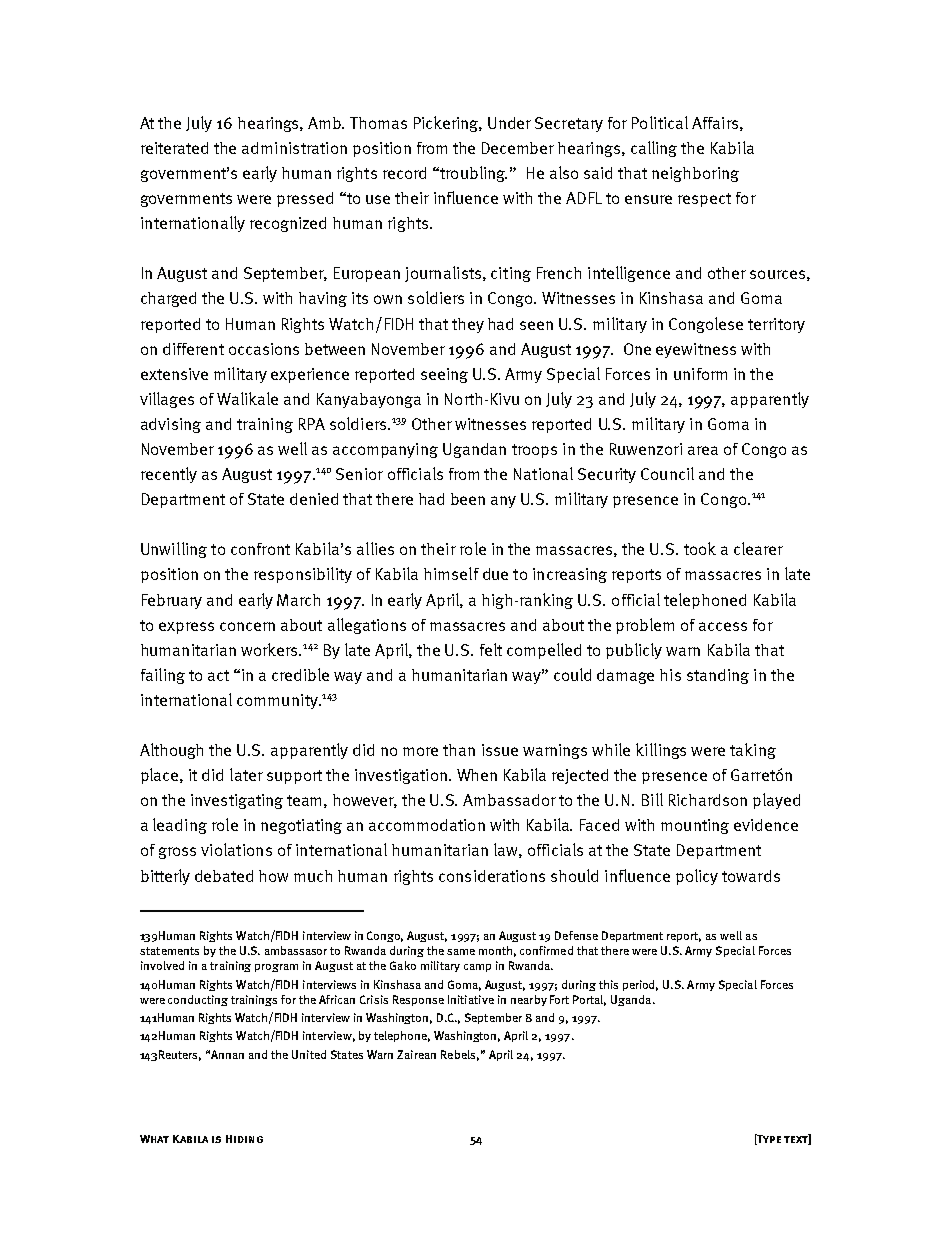 The height and width of the image is (1233, 952). I want to click on they, so click(468, 325).
